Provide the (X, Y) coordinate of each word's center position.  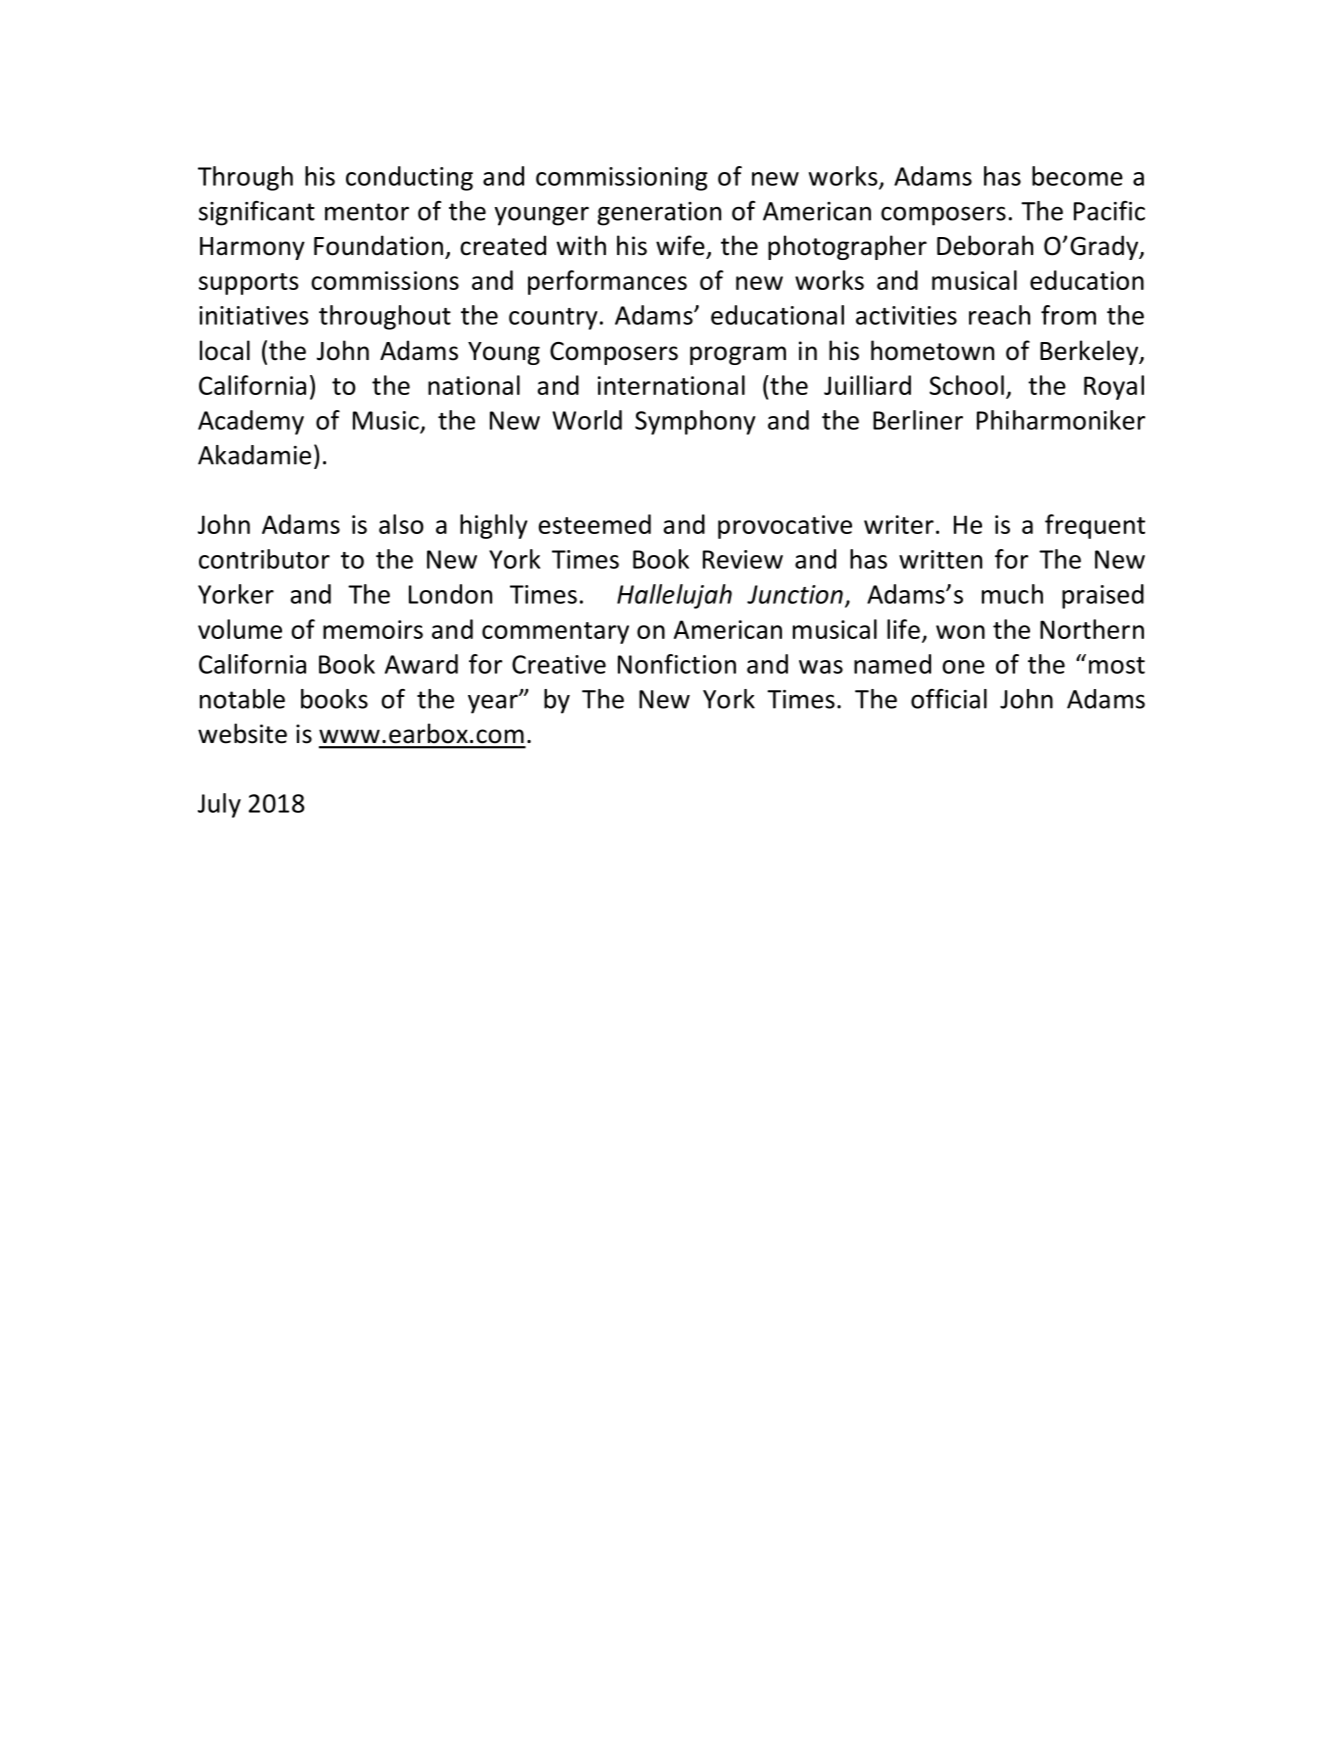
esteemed (595, 524)
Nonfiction (677, 664)
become (1077, 176)
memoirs (373, 629)
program (738, 355)
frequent (1095, 526)
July (219, 805)
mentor (367, 212)
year (494, 704)
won (960, 632)
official (949, 699)
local (225, 350)
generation (659, 214)
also (401, 524)
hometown (932, 350)
